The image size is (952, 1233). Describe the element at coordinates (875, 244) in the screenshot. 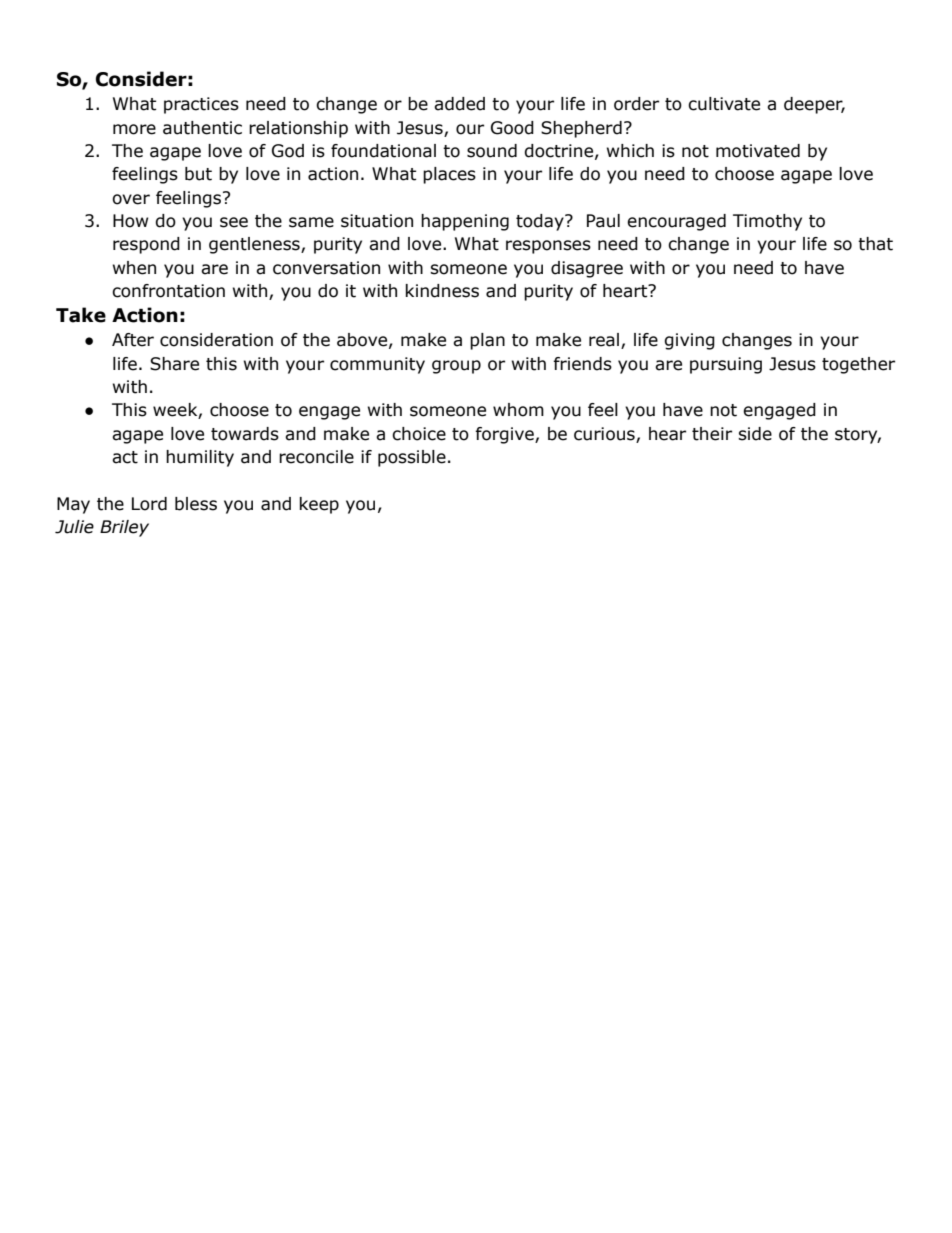

I see `that` at that location.
